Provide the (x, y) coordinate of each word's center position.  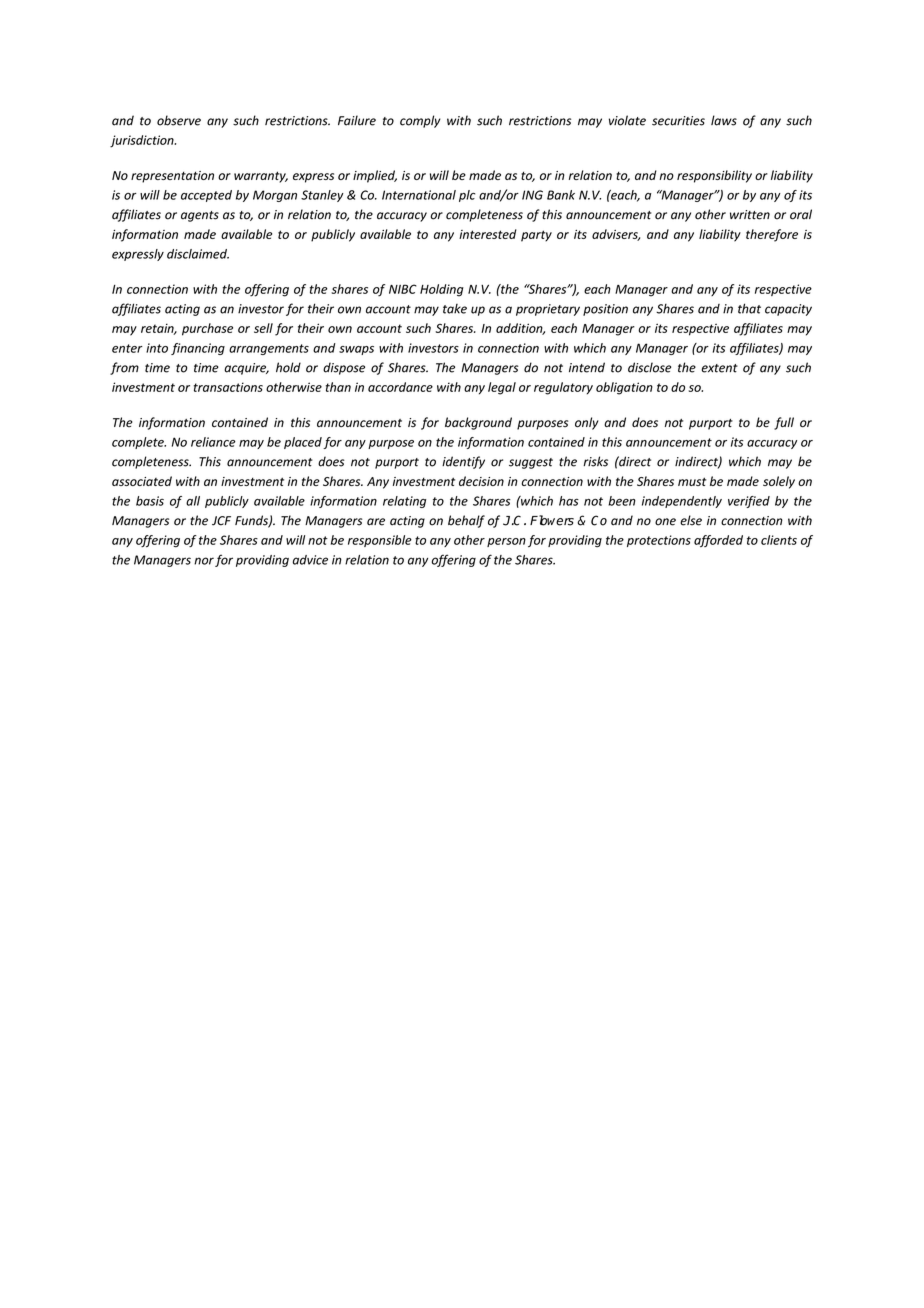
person (506, 542)
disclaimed (198, 254)
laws (724, 120)
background (478, 423)
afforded (718, 541)
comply (420, 121)
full (784, 423)
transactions (228, 387)
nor (204, 561)
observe (179, 120)
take (455, 309)
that (749, 308)
